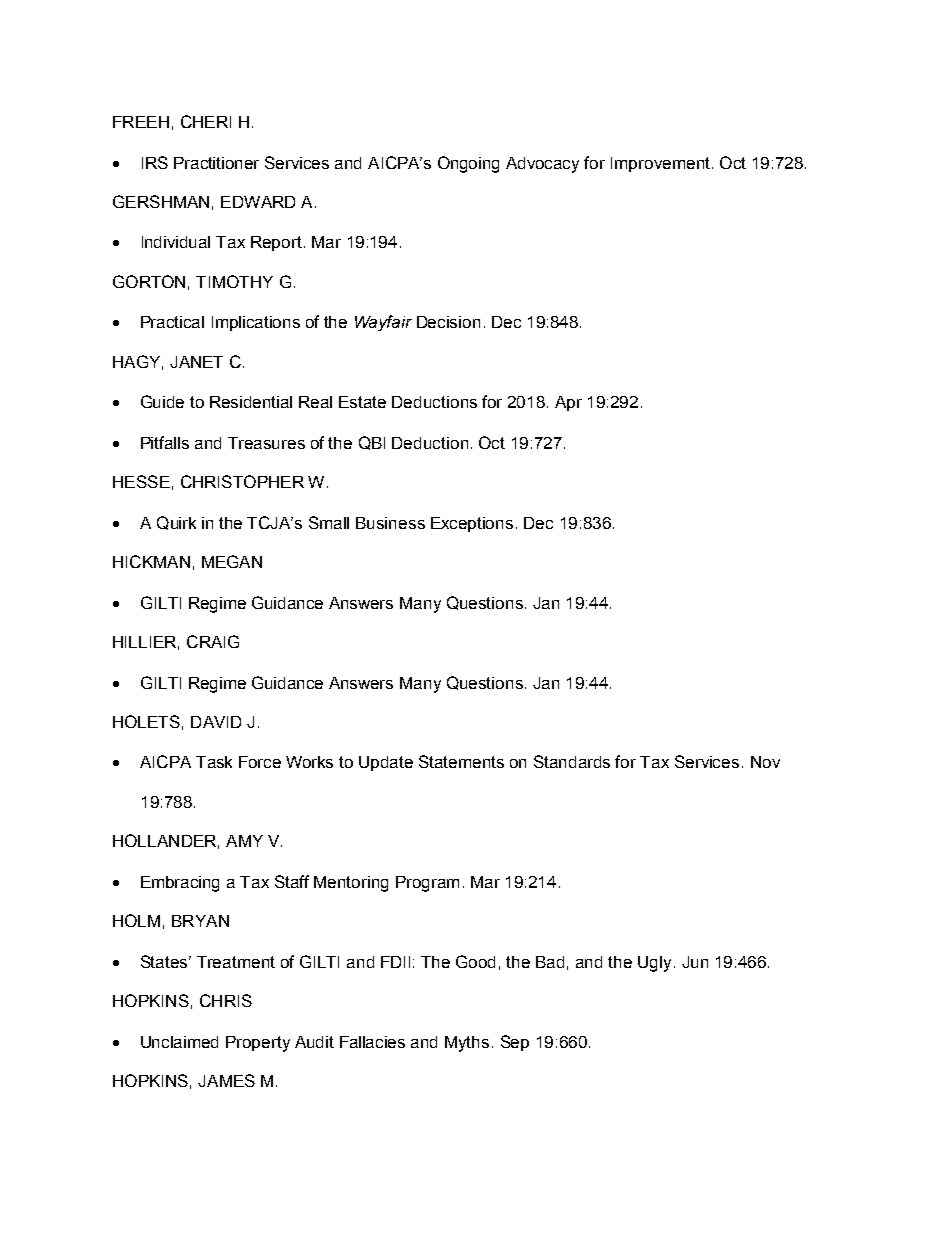  I want to click on Exceptions, so click(472, 524).
